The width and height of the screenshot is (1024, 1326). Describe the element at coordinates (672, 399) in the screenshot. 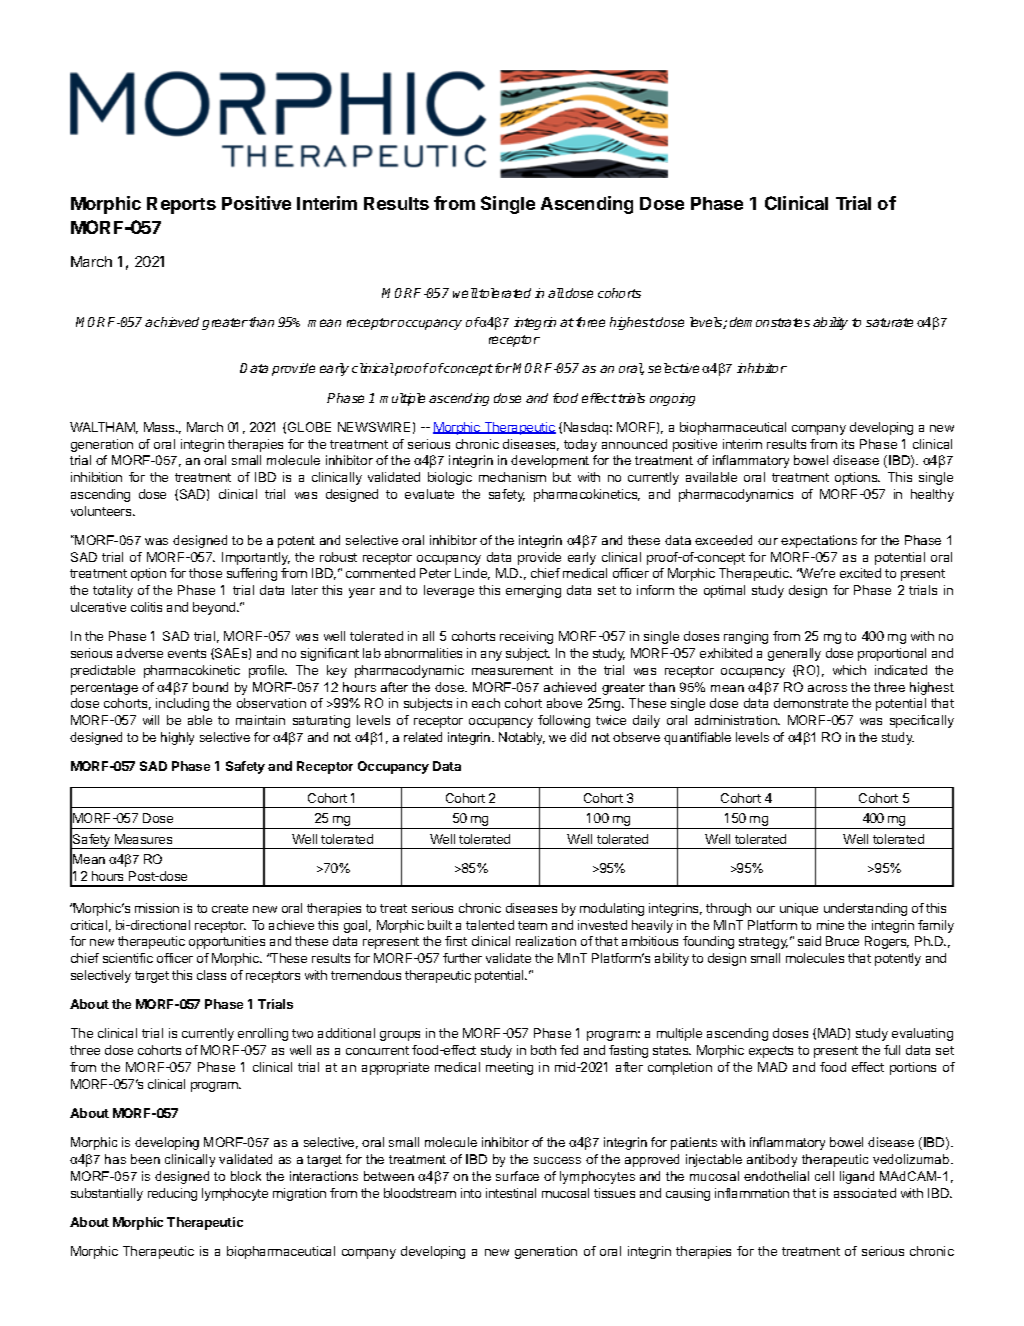

I see `ongoing` at that location.
